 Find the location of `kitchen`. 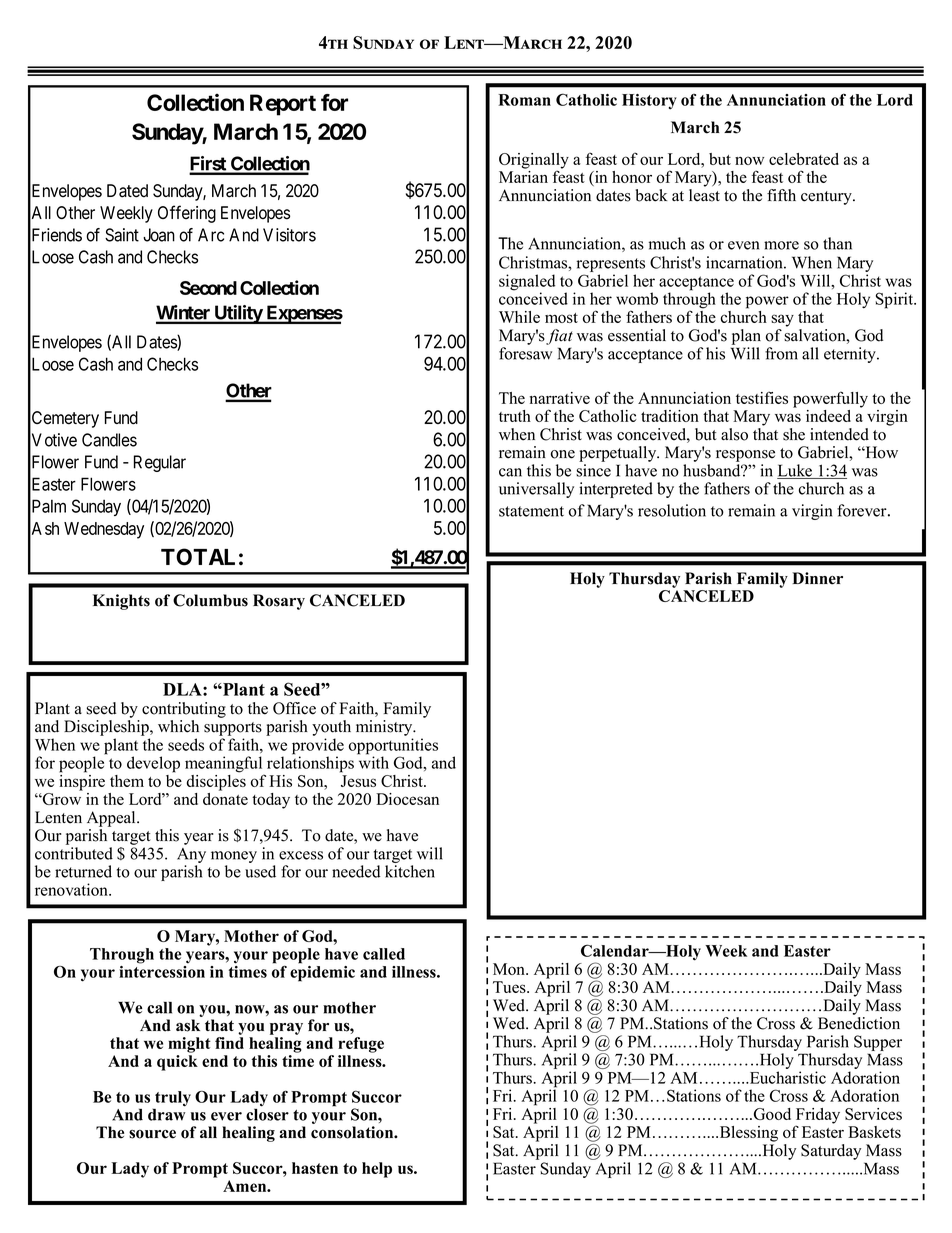

kitchen is located at coordinates (410, 871).
